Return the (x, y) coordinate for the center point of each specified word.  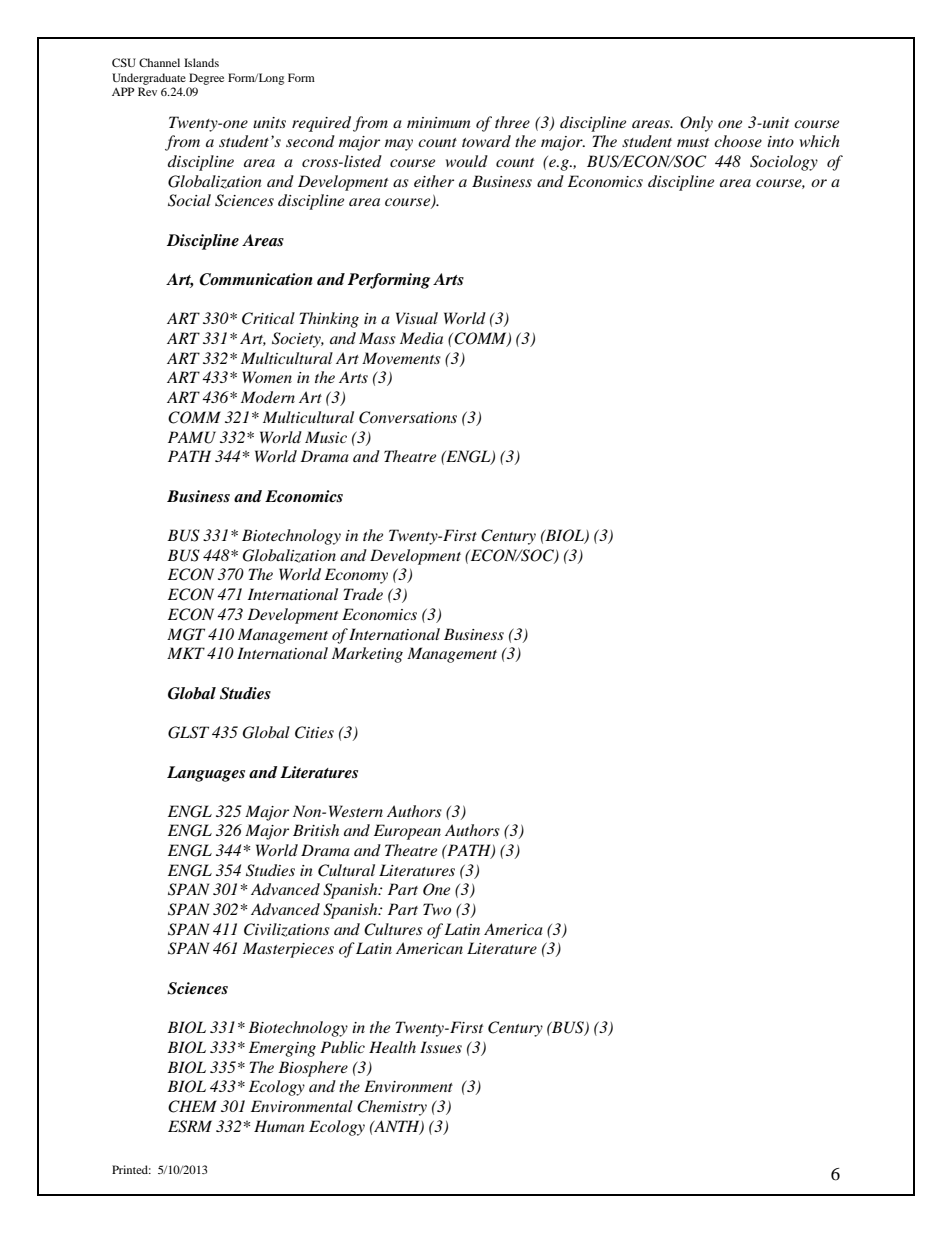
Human (279, 1126)
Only (696, 124)
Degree (206, 79)
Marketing (367, 655)
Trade (363, 594)
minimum (438, 122)
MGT (186, 634)
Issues (441, 1047)
